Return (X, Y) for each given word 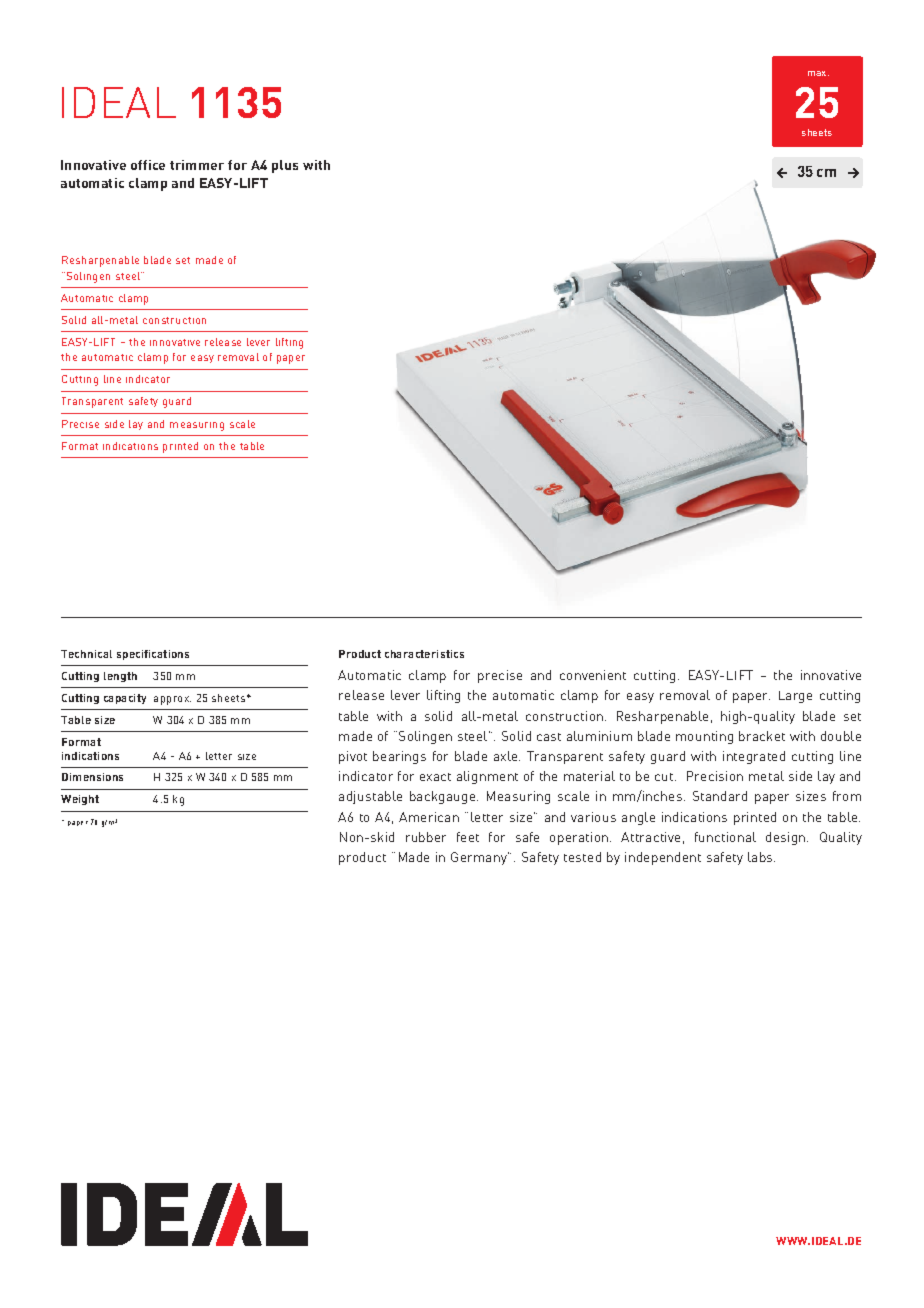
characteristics (424, 654)
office (148, 165)
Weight (80, 800)
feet (468, 837)
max (818, 73)
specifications (153, 655)
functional (725, 837)
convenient (593, 675)
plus (285, 166)
